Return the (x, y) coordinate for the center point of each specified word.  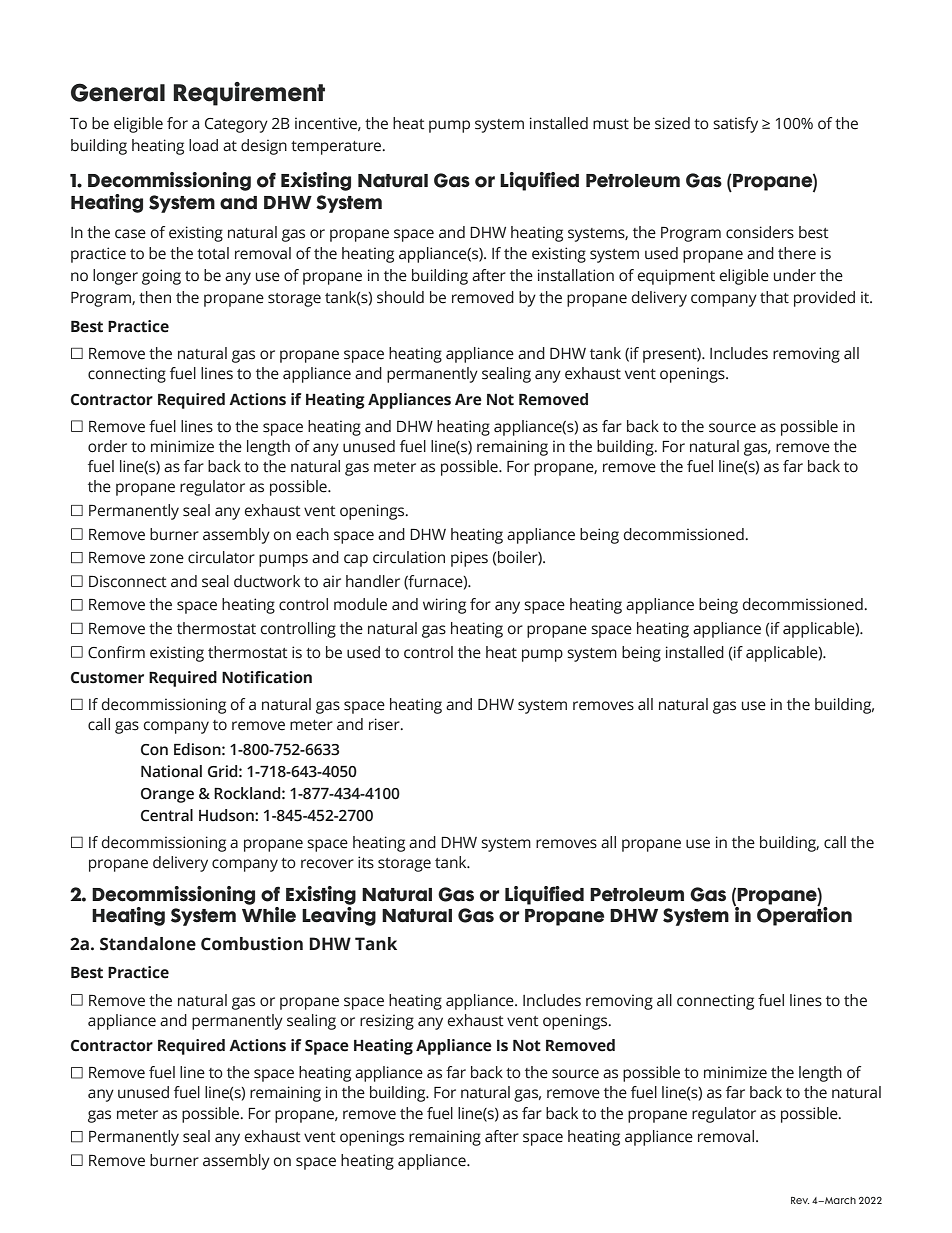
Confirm (116, 652)
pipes (469, 559)
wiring (444, 606)
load (203, 145)
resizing (387, 1022)
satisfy (735, 125)
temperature (337, 148)
